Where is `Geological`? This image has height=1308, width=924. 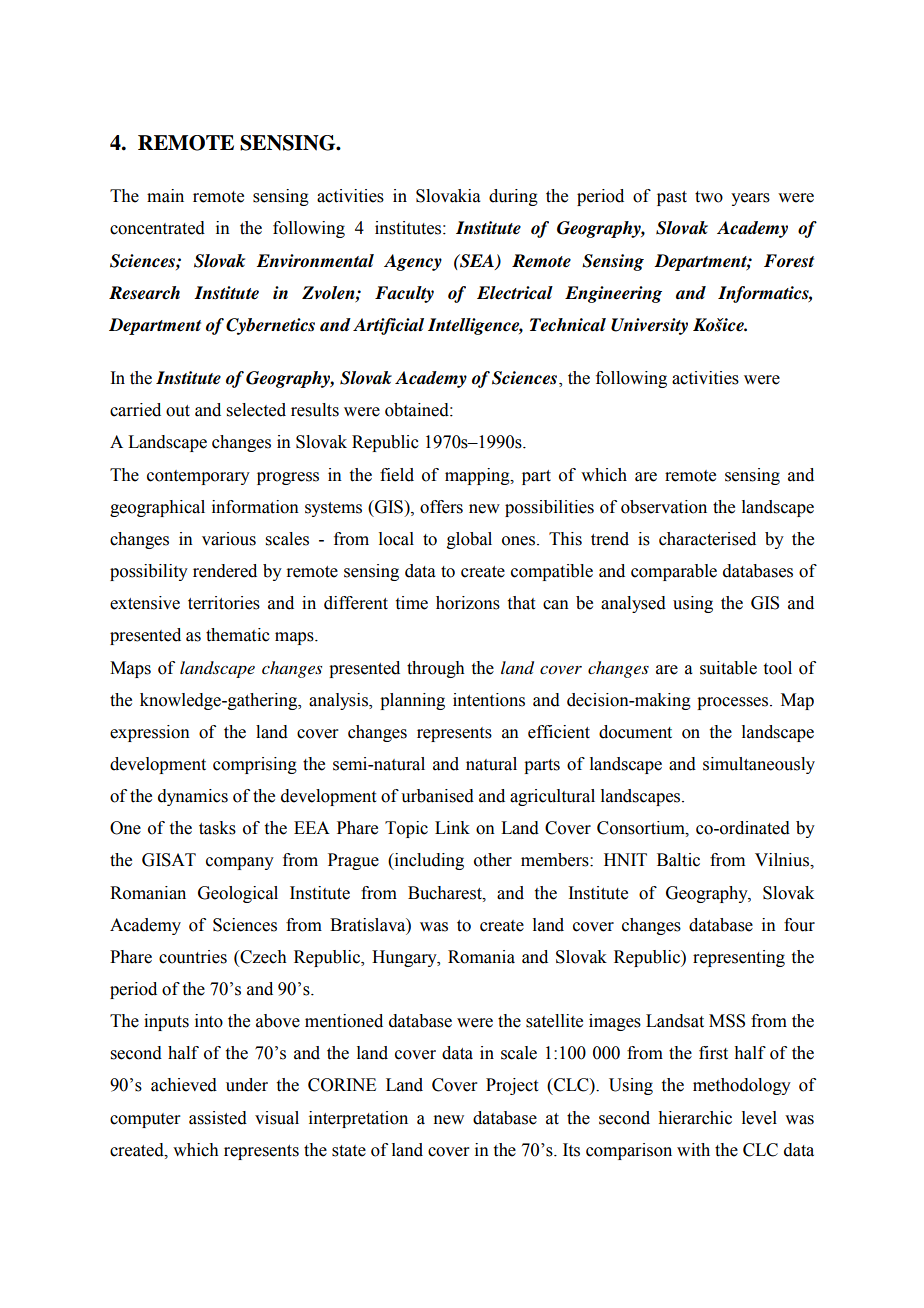
Geological is located at coordinates (238, 894).
